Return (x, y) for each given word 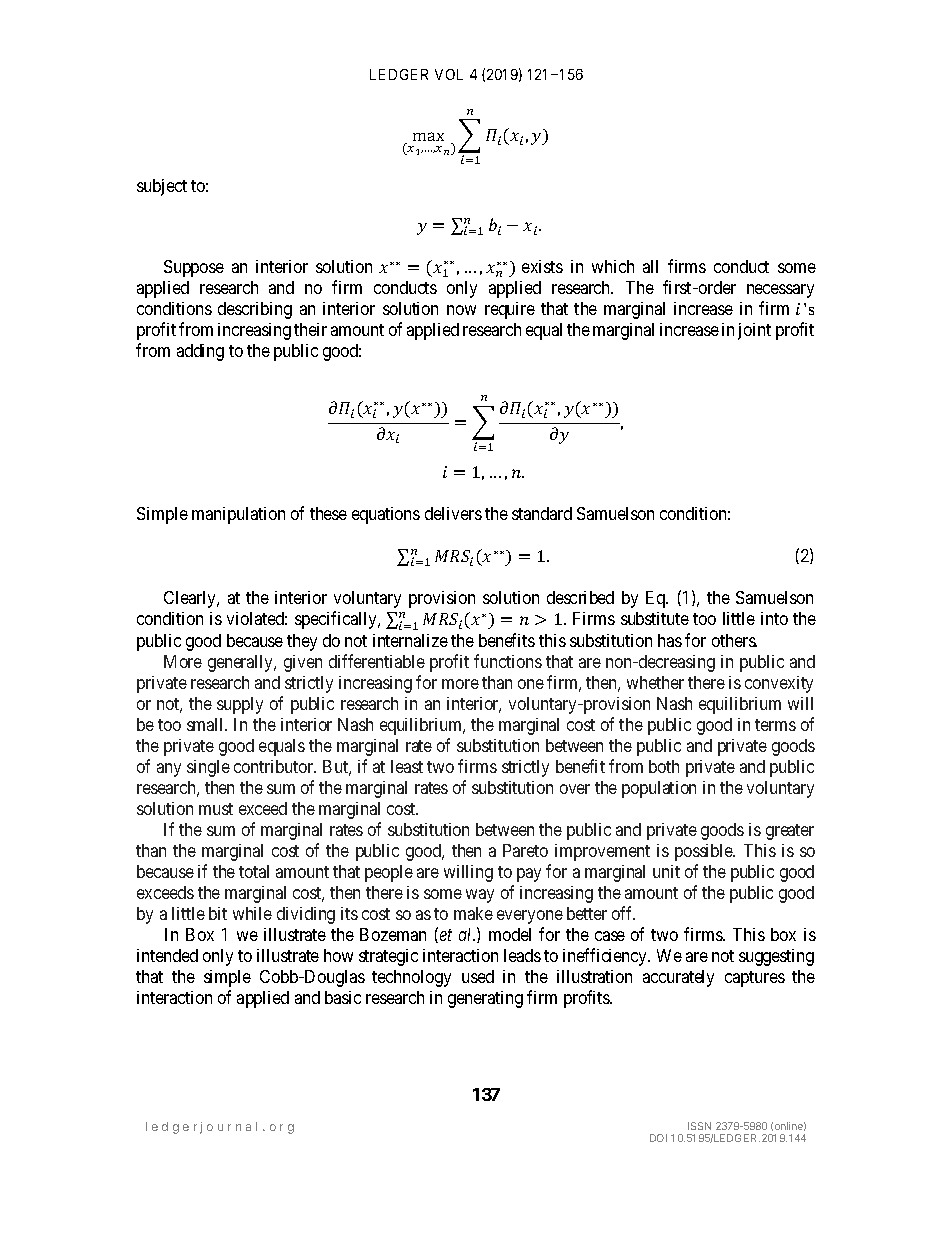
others (734, 640)
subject (162, 187)
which (613, 266)
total (254, 871)
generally (242, 663)
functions (508, 661)
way (480, 896)
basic (343, 997)
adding (200, 352)
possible (705, 852)
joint (754, 331)
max (428, 136)
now (461, 310)
